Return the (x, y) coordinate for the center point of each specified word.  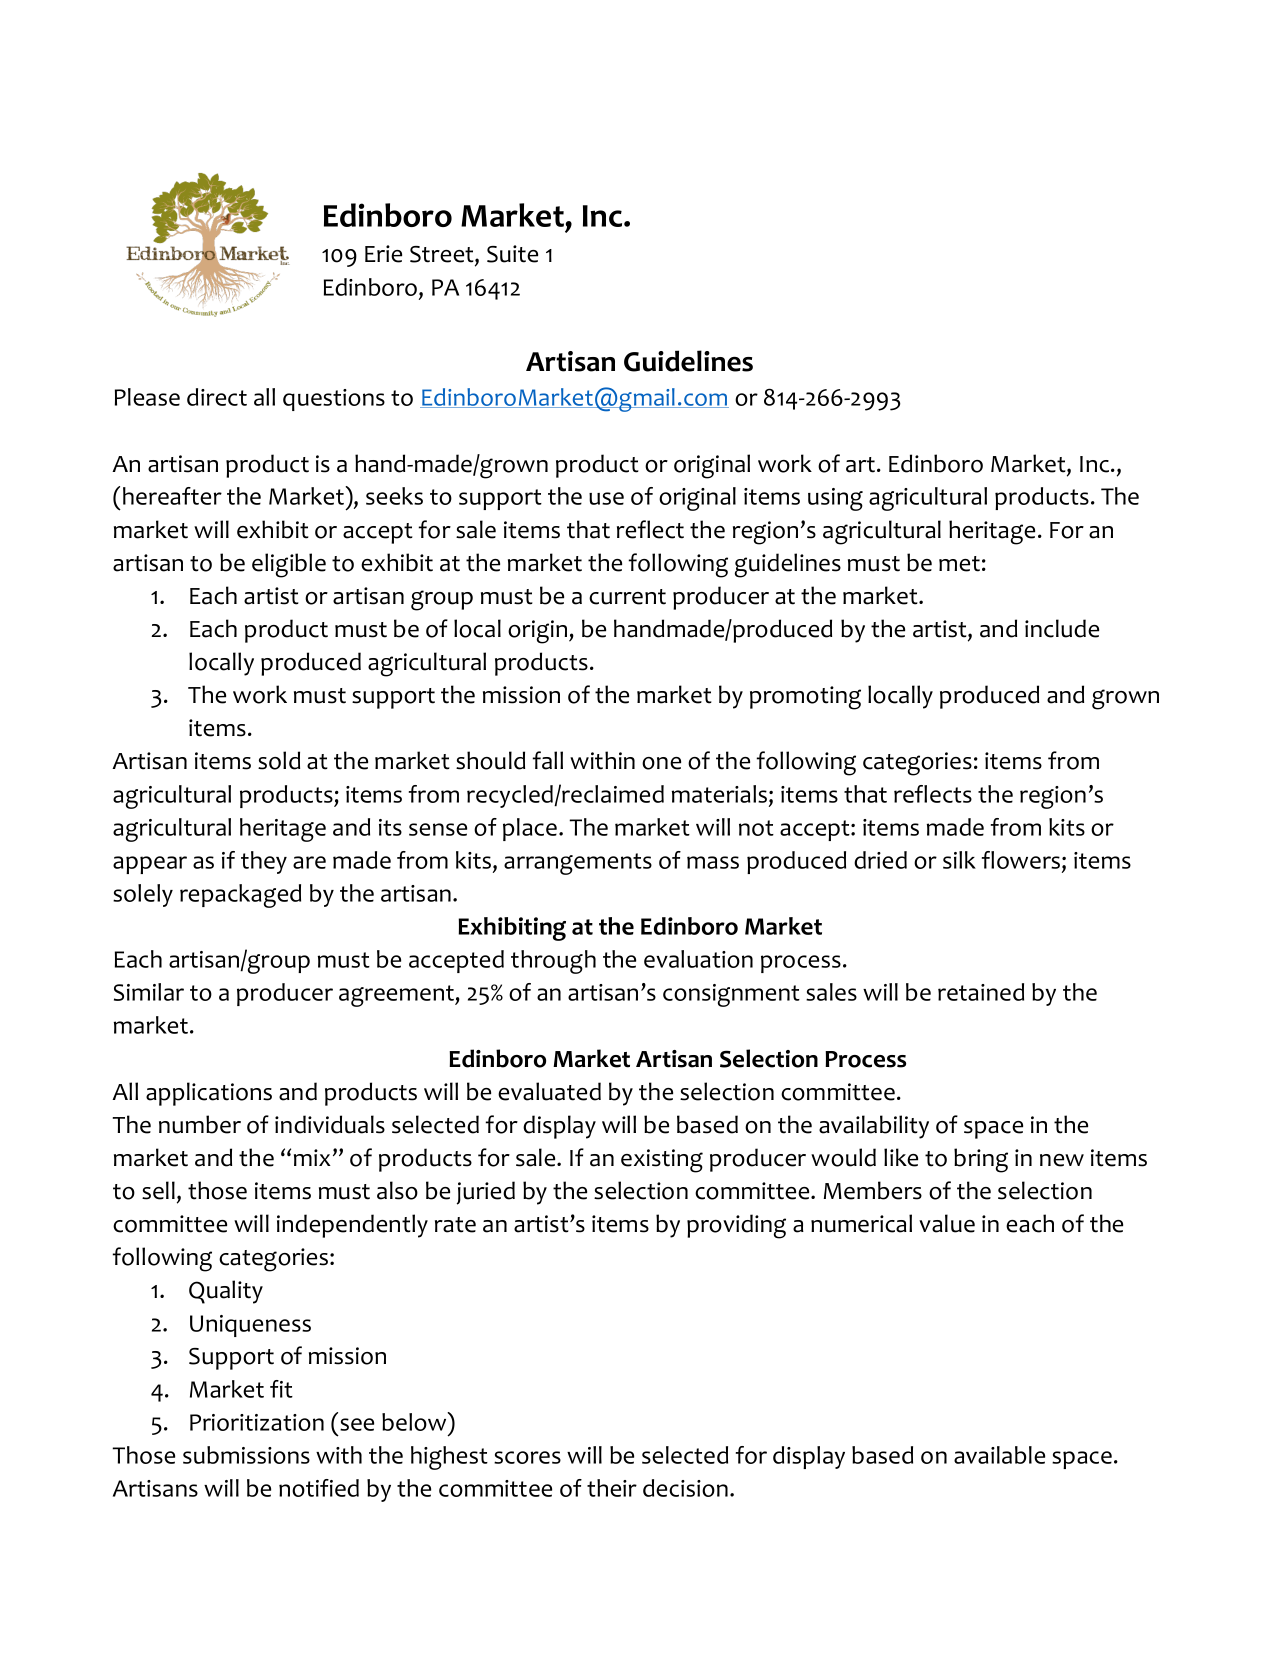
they (264, 862)
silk (959, 860)
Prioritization (257, 1422)
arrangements (578, 864)
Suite (512, 254)
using (835, 499)
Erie (383, 254)
